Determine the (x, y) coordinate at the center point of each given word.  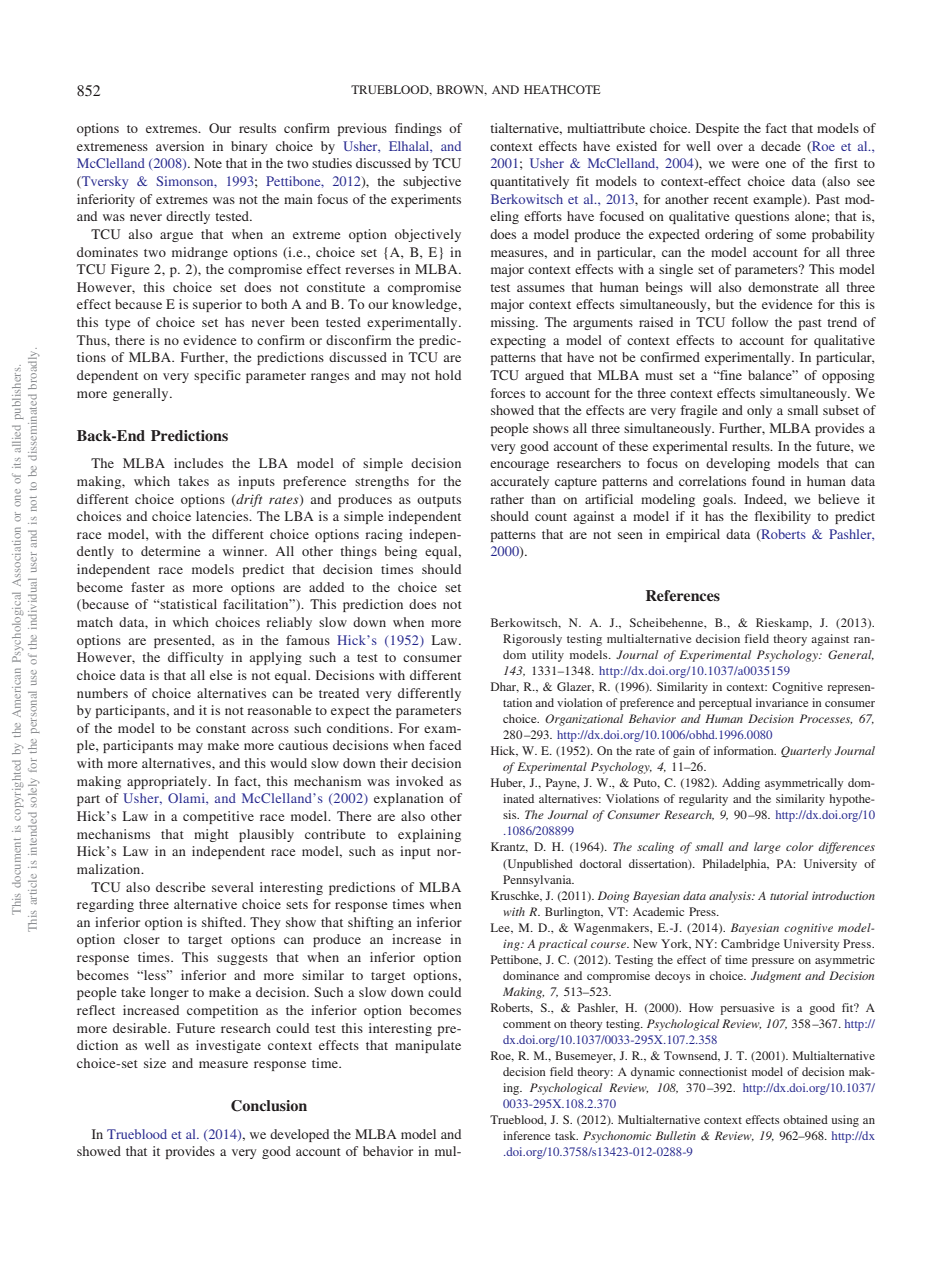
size (155, 1063)
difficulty (196, 658)
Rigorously (532, 640)
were (745, 164)
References (683, 595)
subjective (432, 182)
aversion (180, 146)
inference (526, 1135)
